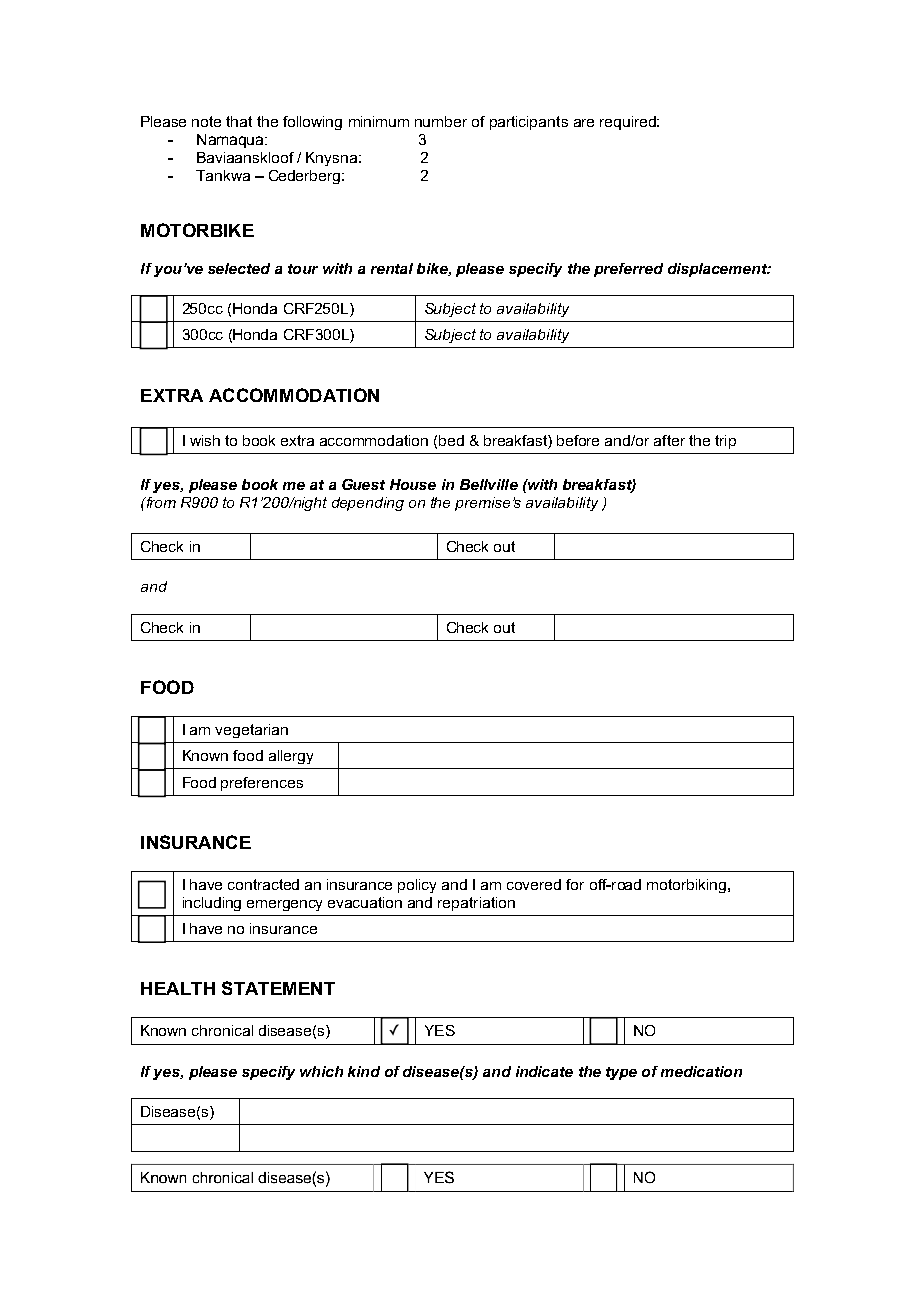 This page has height=1308, width=924. Describe the element at coordinates (205, 440) in the page. I see `wish` at that location.
